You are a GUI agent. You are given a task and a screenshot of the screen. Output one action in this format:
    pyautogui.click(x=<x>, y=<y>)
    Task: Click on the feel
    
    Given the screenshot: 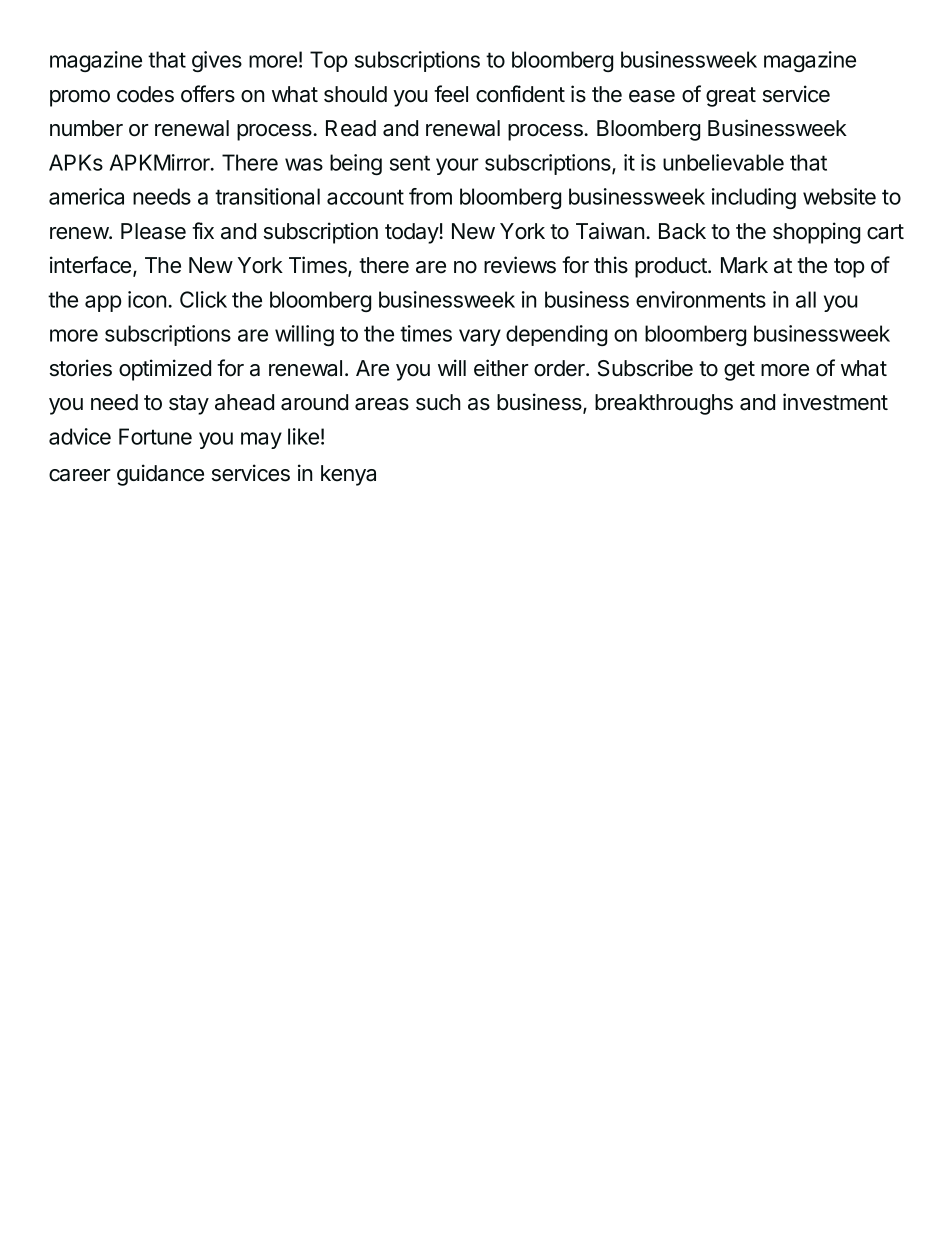 What is the action you would take?
    pyautogui.click(x=451, y=94)
